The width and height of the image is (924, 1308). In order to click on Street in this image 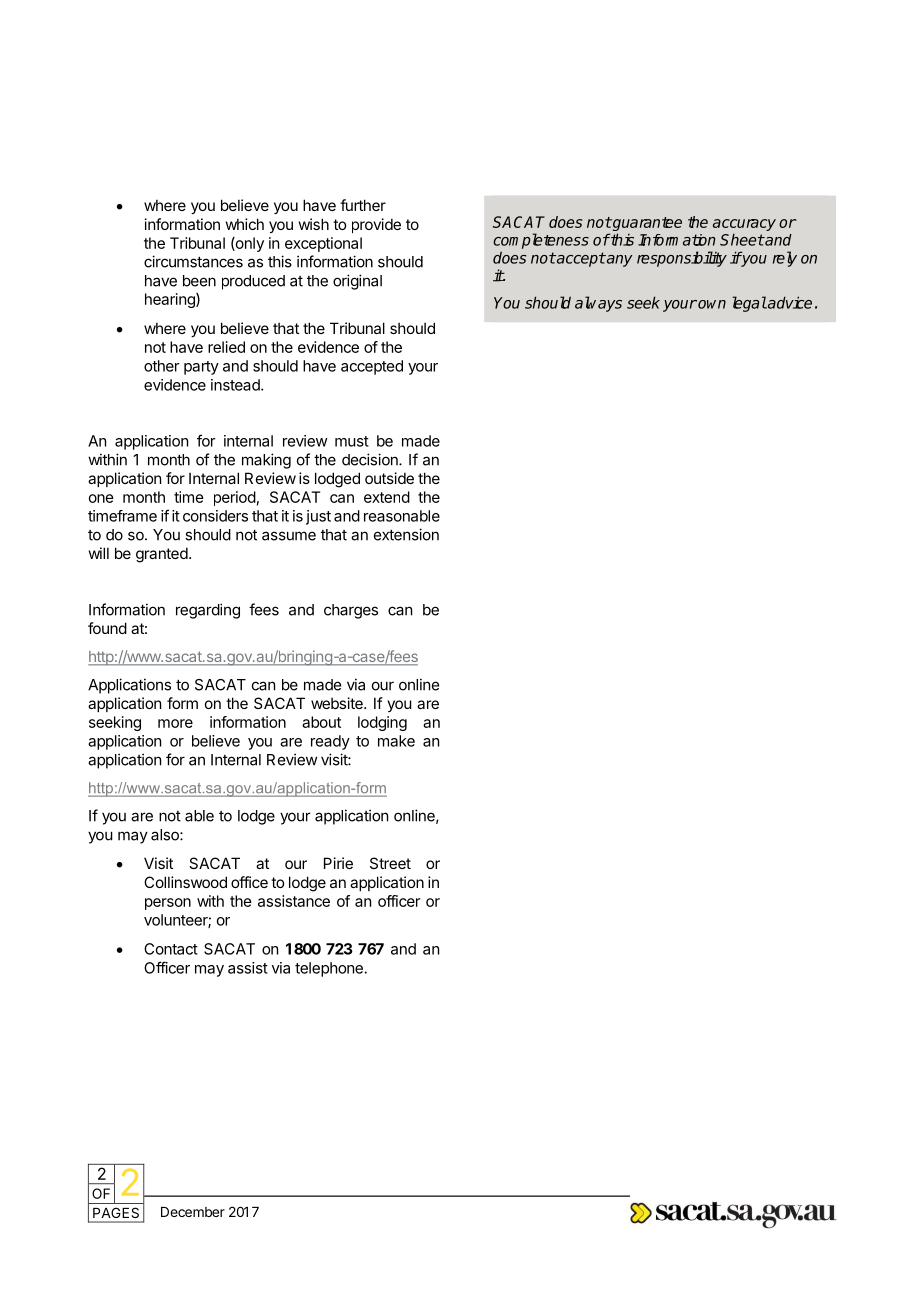, I will do `click(390, 863)`.
